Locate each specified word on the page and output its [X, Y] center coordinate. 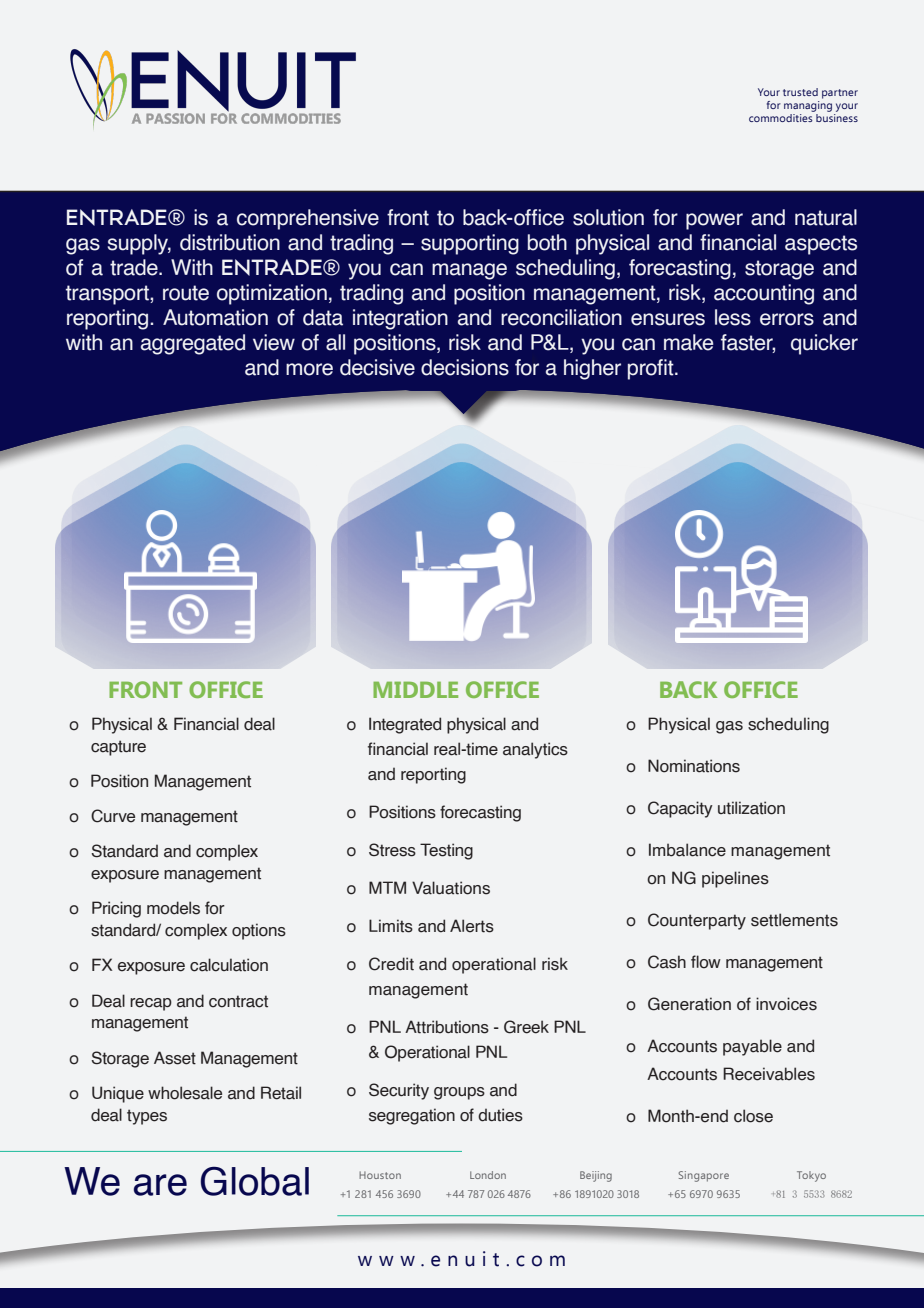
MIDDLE [415, 690]
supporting [470, 244]
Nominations [694, 766]
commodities [781, 118]
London [488, 1175]
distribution [230, 242]
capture [118, 748]
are [160, 1185]
